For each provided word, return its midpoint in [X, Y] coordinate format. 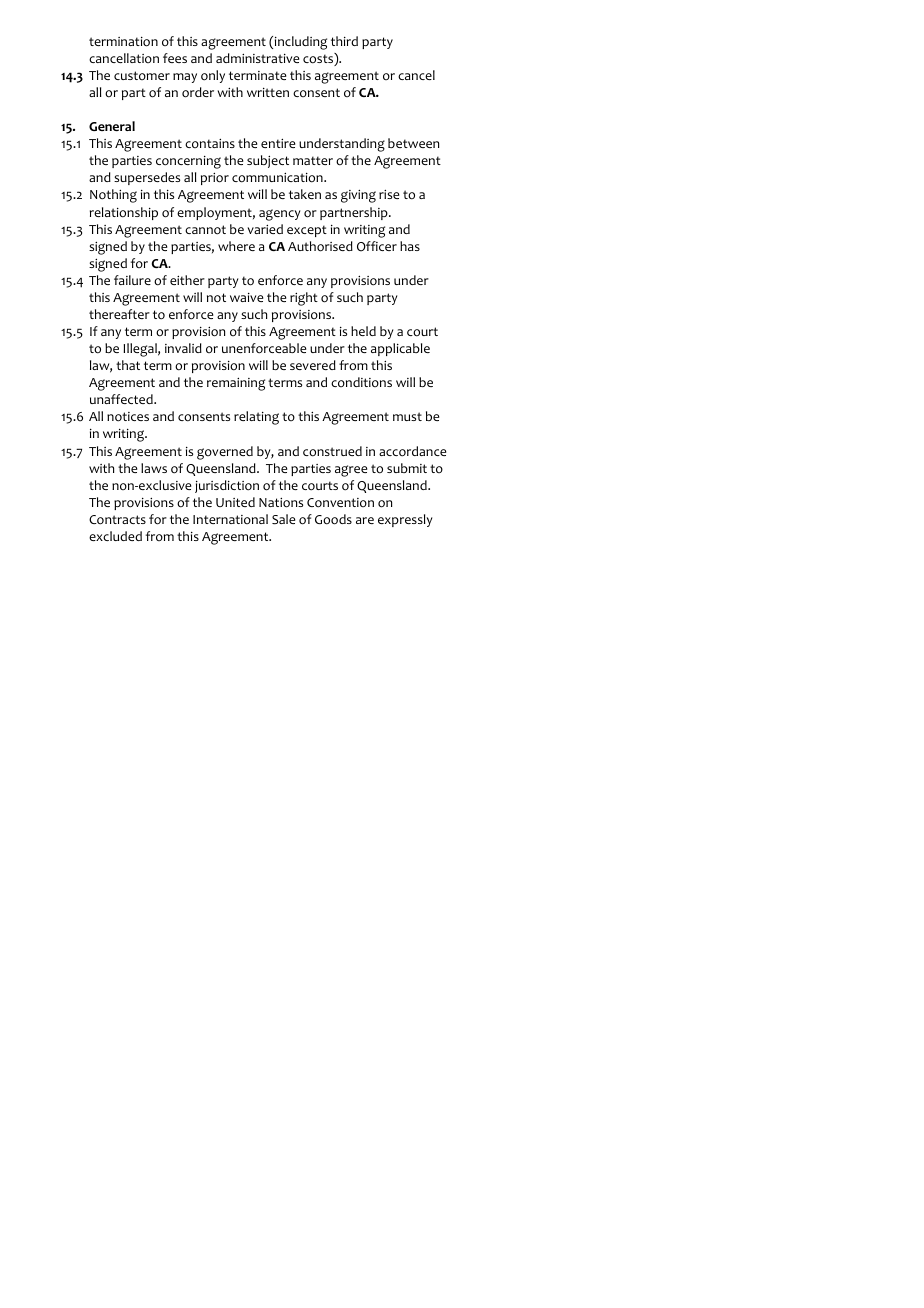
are [365, 520]
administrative [257, 58]
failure [132, 280]
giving [358, 196]
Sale [283, 519]
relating [256, 418]
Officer [377, 246]
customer [142, 75]
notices [128, 417]
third [344, 41]
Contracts [117, 520]
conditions [361, 382]
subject [268, 161]
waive [246, 297]
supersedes [147, 178]
